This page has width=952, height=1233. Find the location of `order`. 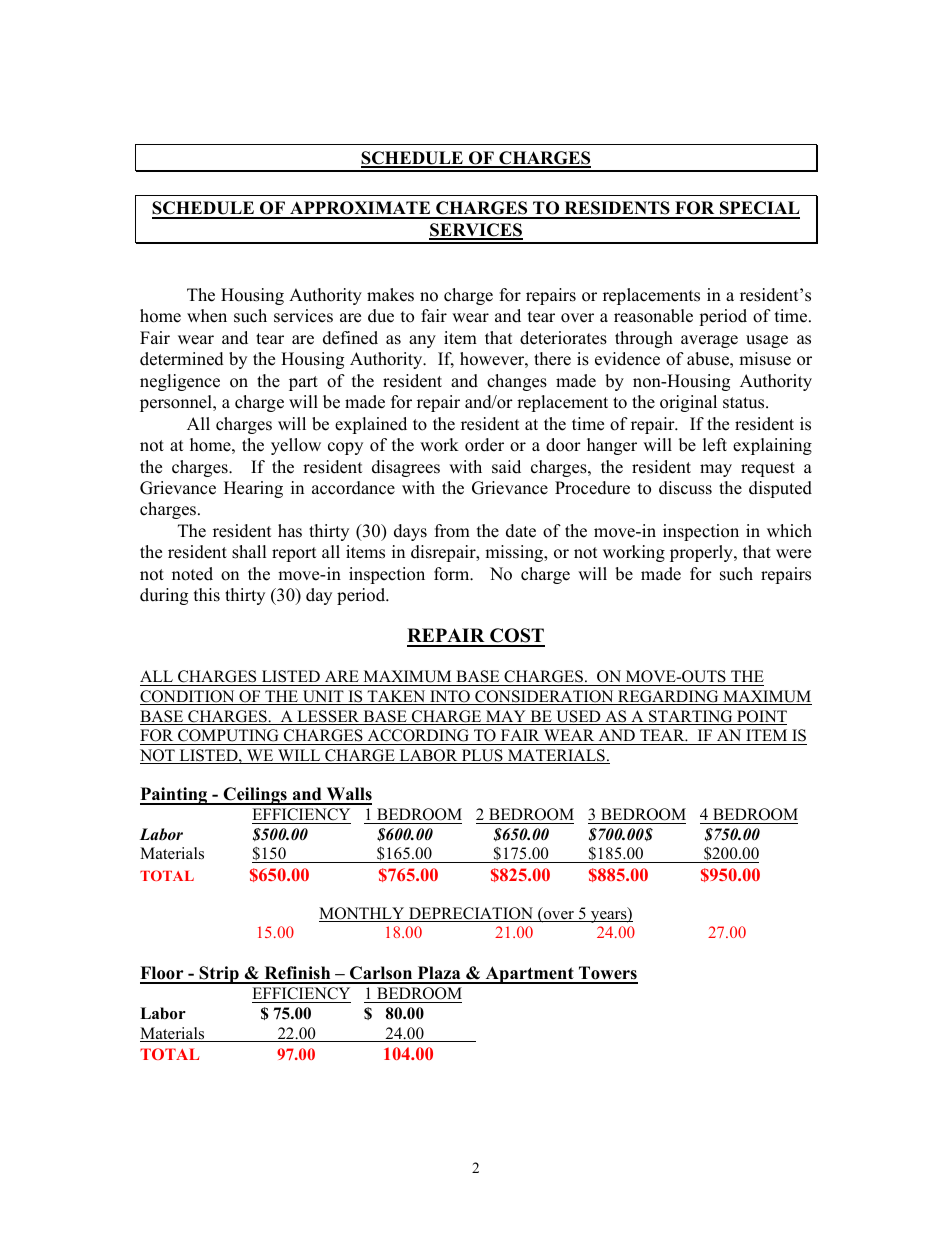

order is located at coordinates (484, 445).
